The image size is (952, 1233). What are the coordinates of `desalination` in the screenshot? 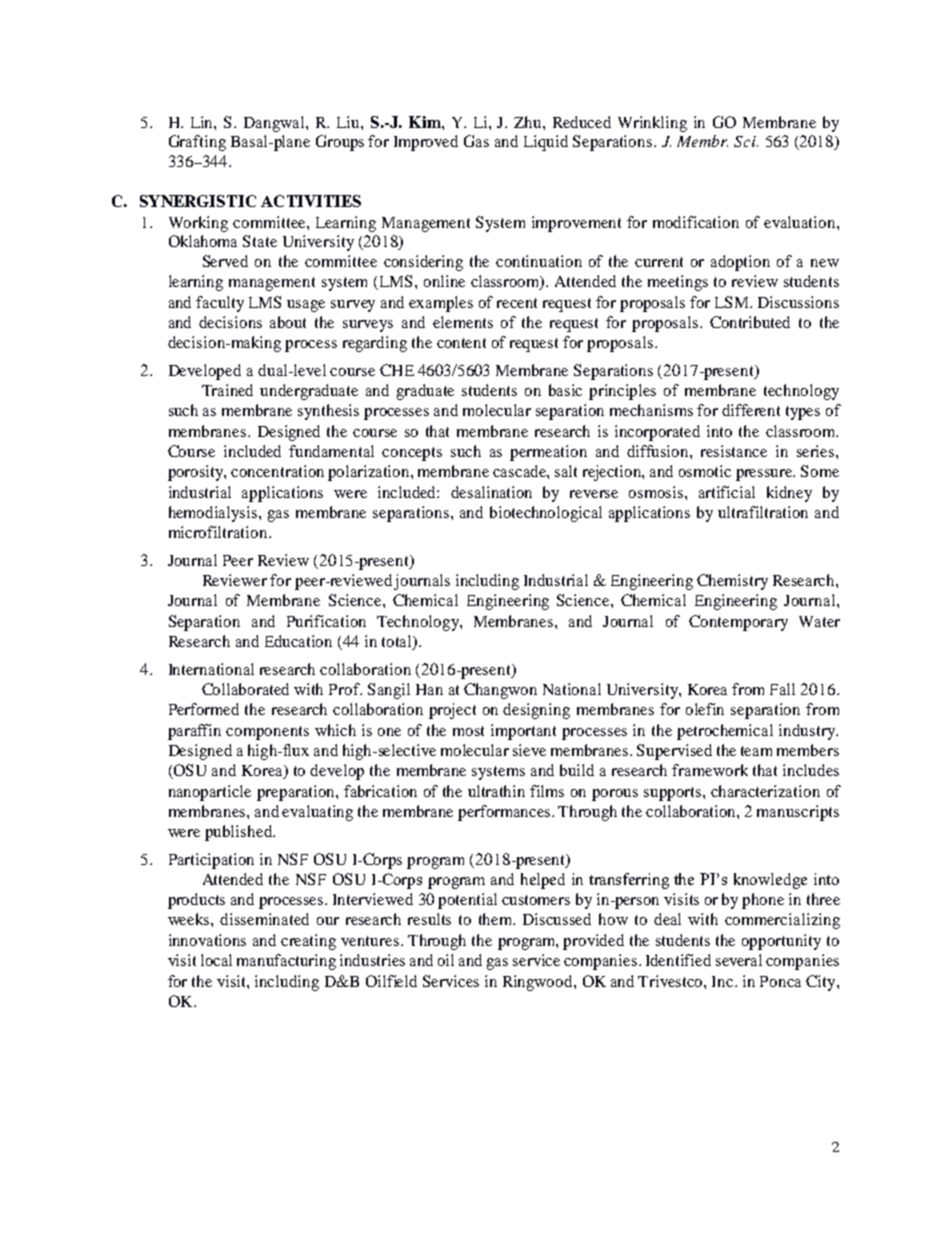 It's located at (491, 492).
